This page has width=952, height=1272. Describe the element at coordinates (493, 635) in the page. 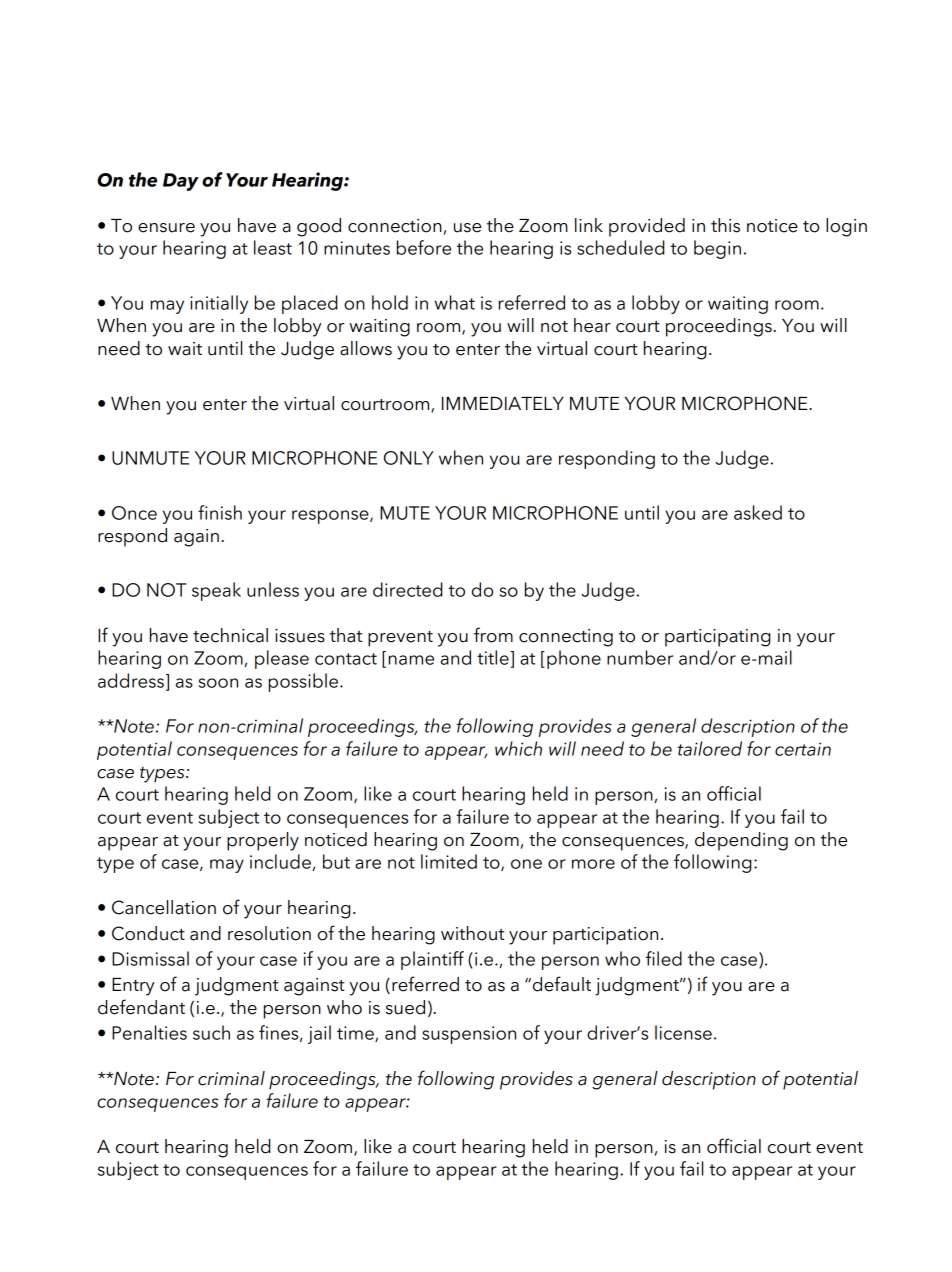

I see `from` at that location.
